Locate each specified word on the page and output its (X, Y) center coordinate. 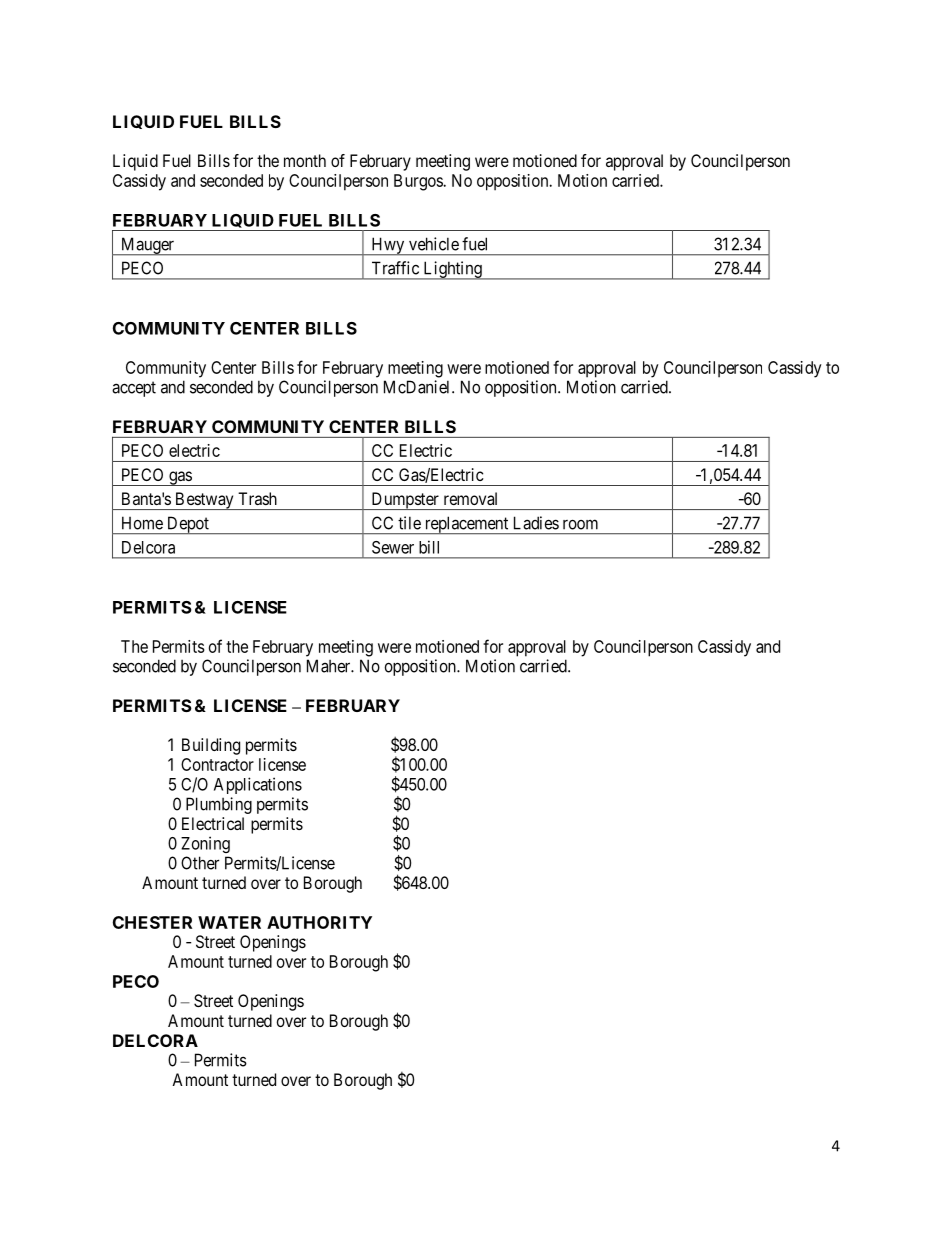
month (305, 160)
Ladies (536, 523)
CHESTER (152, 922)
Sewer (393, 547)
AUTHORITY (319, 922)
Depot (188, 525)
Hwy (388, 246)
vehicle (434, 244)
